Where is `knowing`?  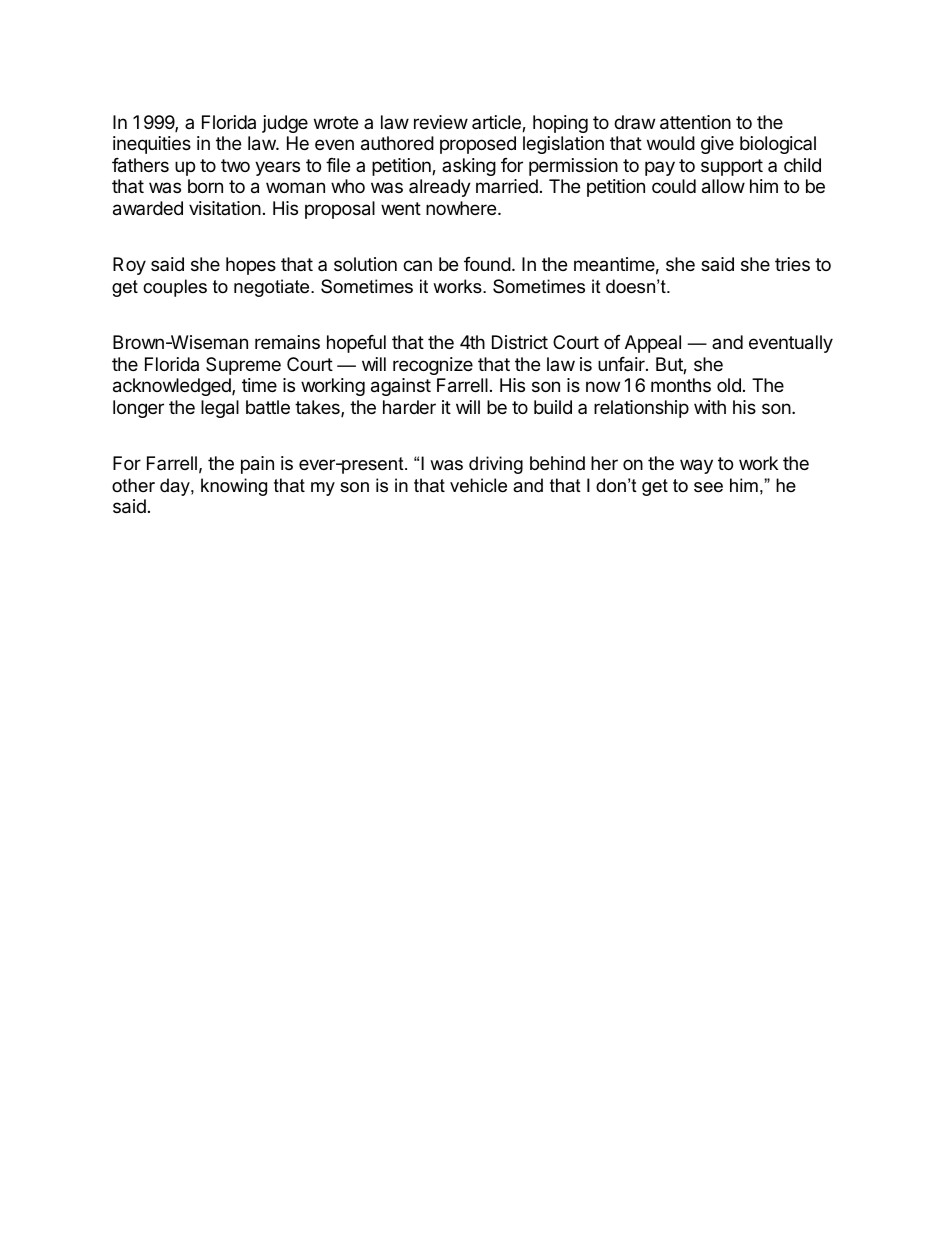
knowing is located at coordinates (234, 487).
